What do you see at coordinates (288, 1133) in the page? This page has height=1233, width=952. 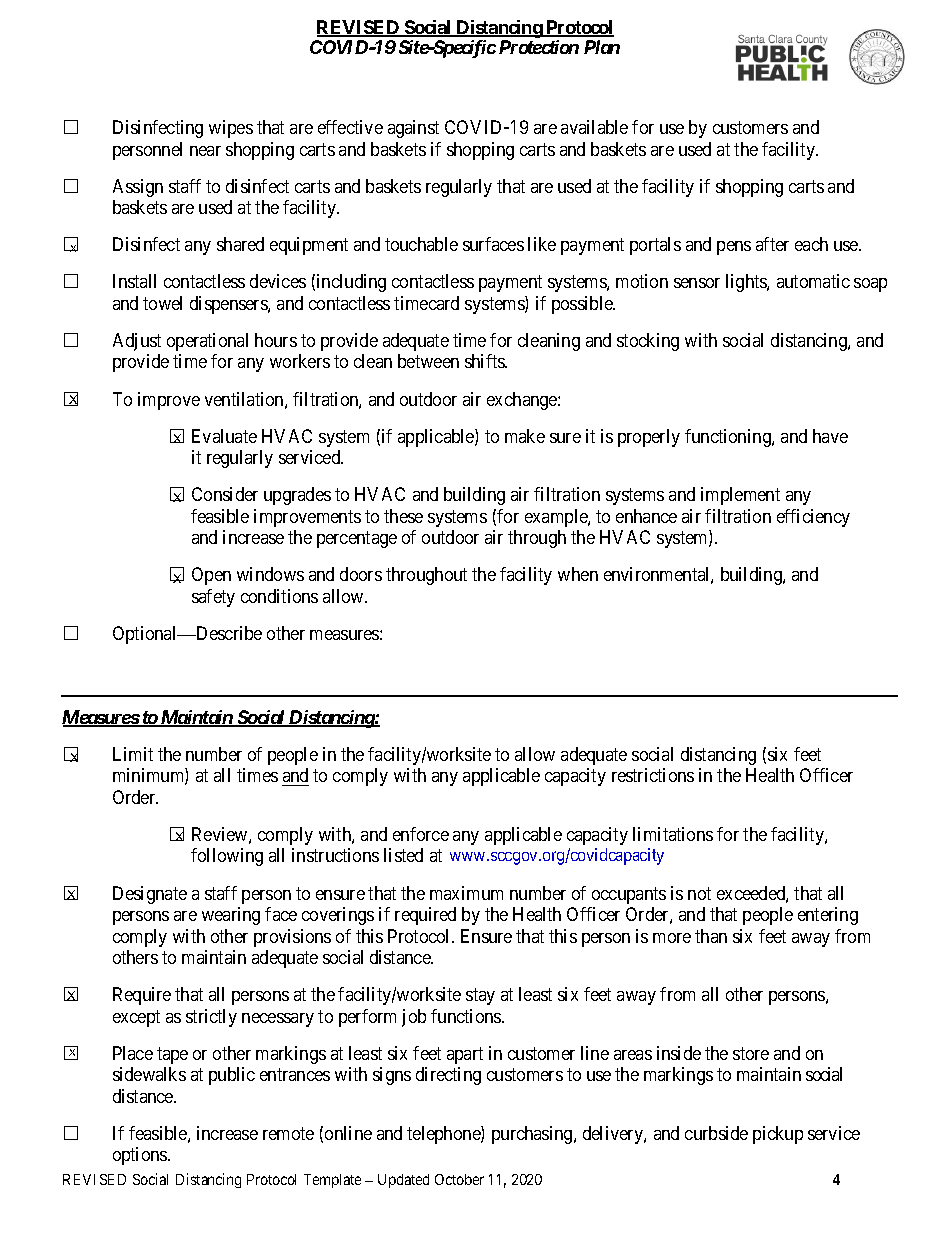 I see `remote` at bounding box center [288, 1133].
